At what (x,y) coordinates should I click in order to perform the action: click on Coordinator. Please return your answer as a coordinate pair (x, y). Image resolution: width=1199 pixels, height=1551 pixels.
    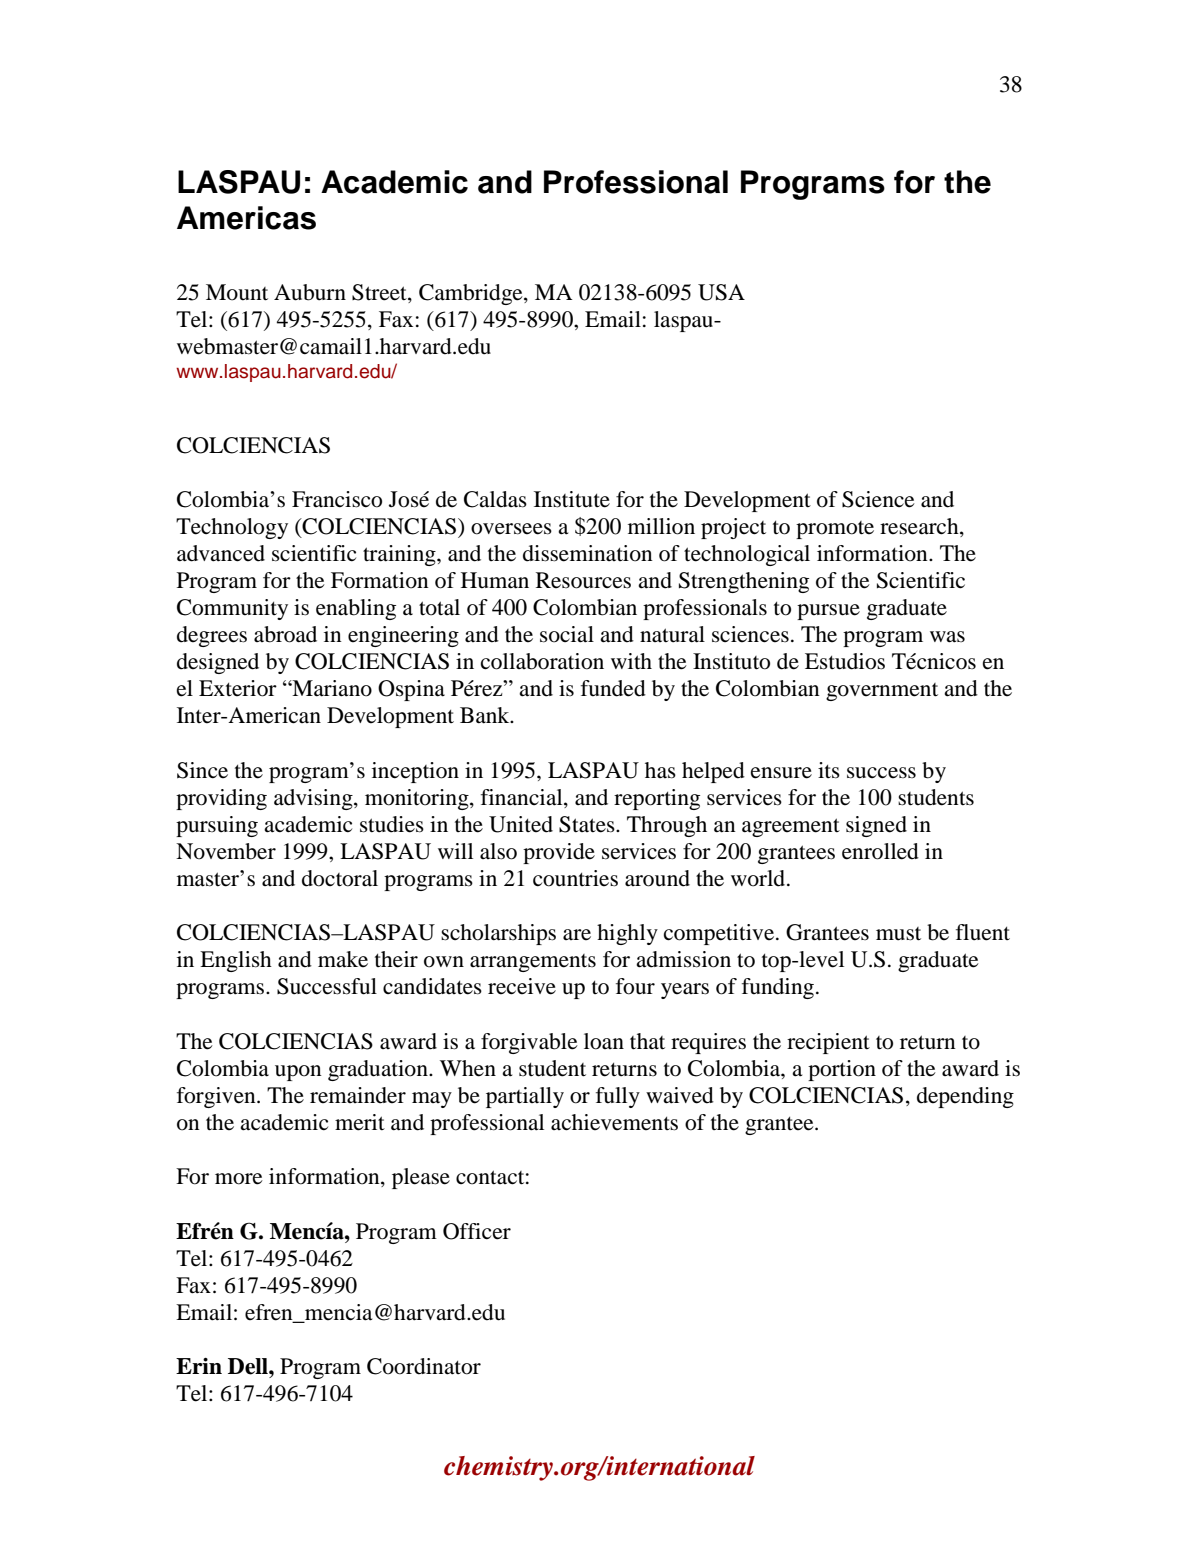
    Looking at the image, I should click on (424, 1366).
